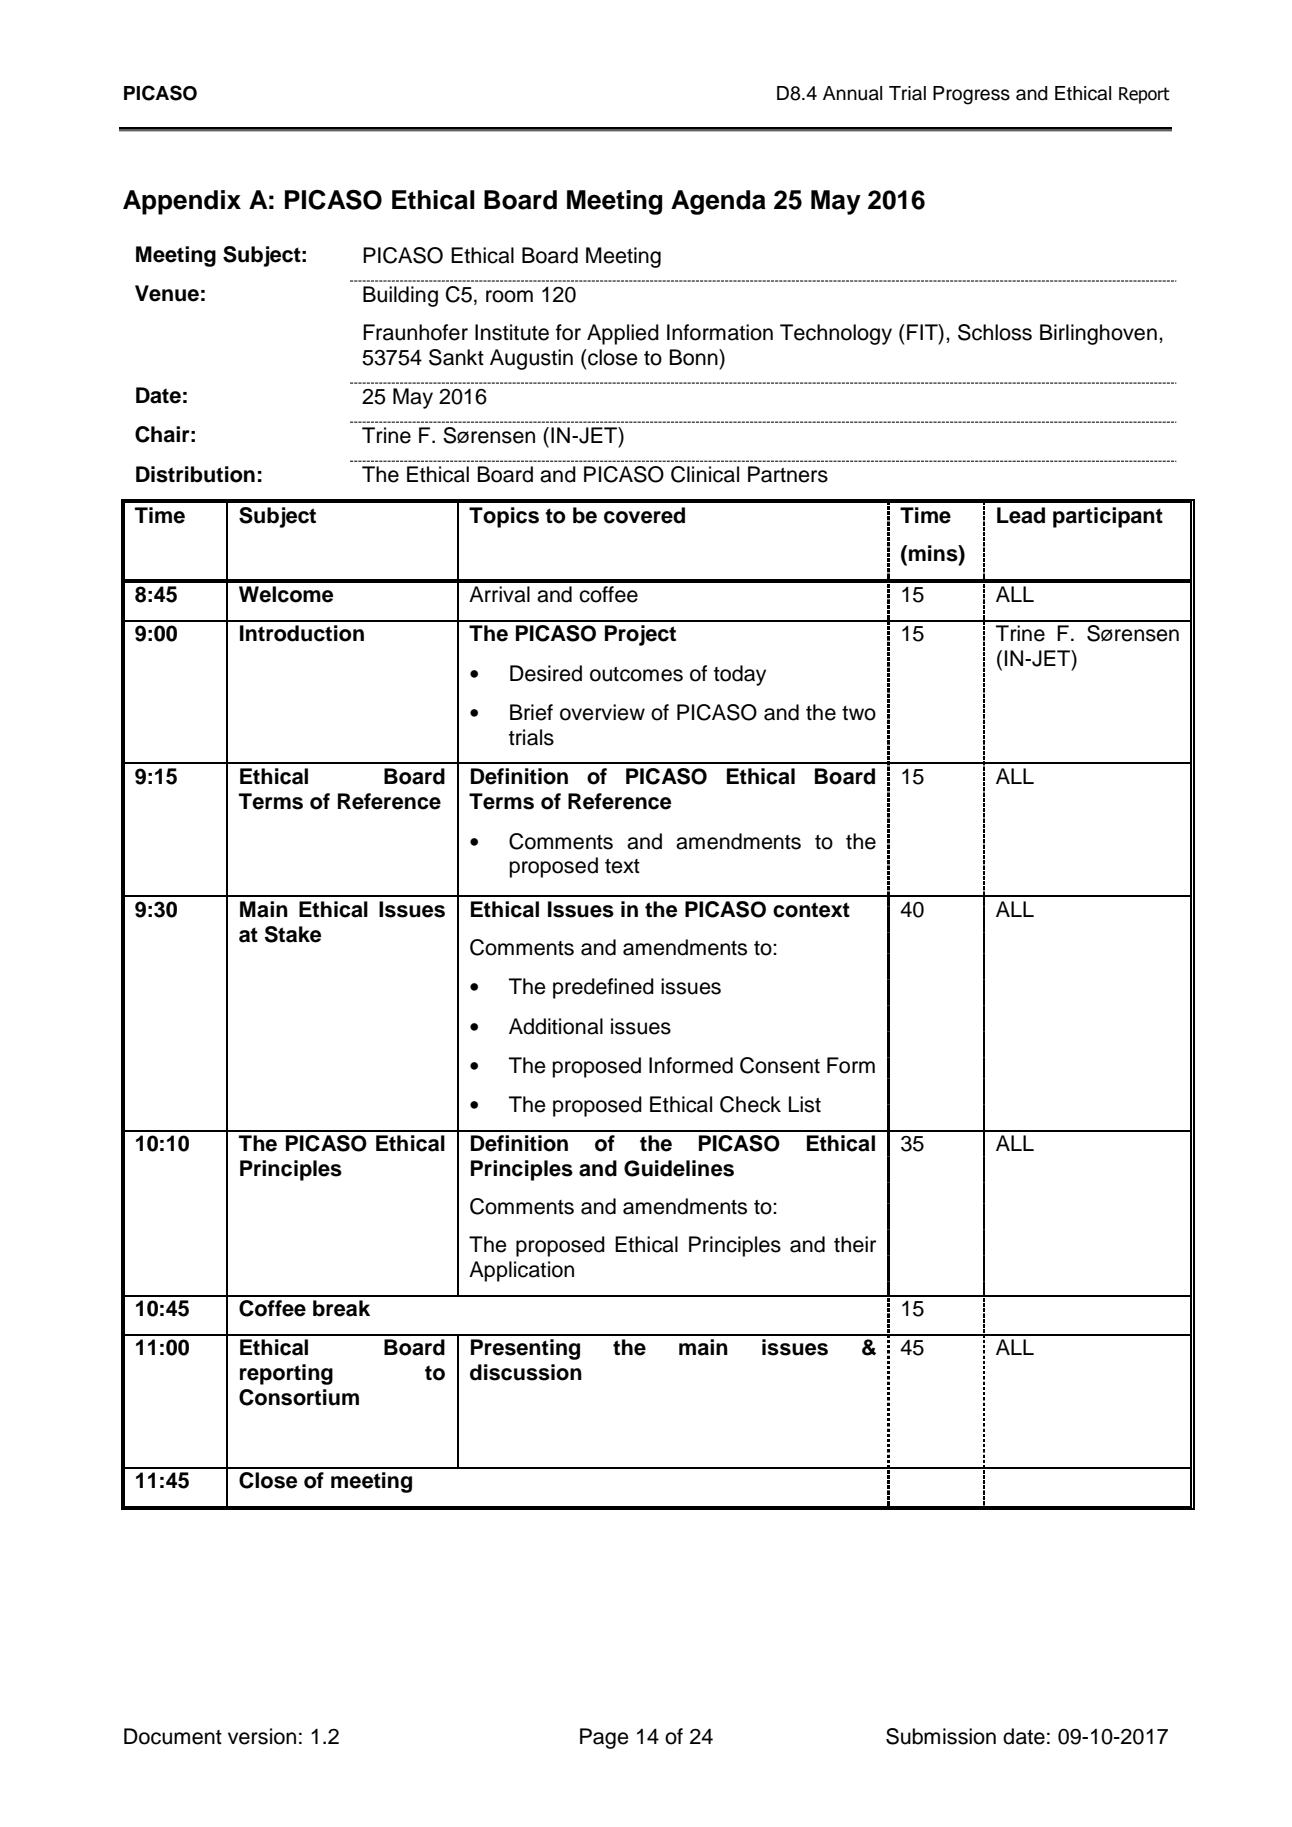  What do you see at coordinates (859, 713) in the page?
I see `two` at bounding box center [859, 713].
